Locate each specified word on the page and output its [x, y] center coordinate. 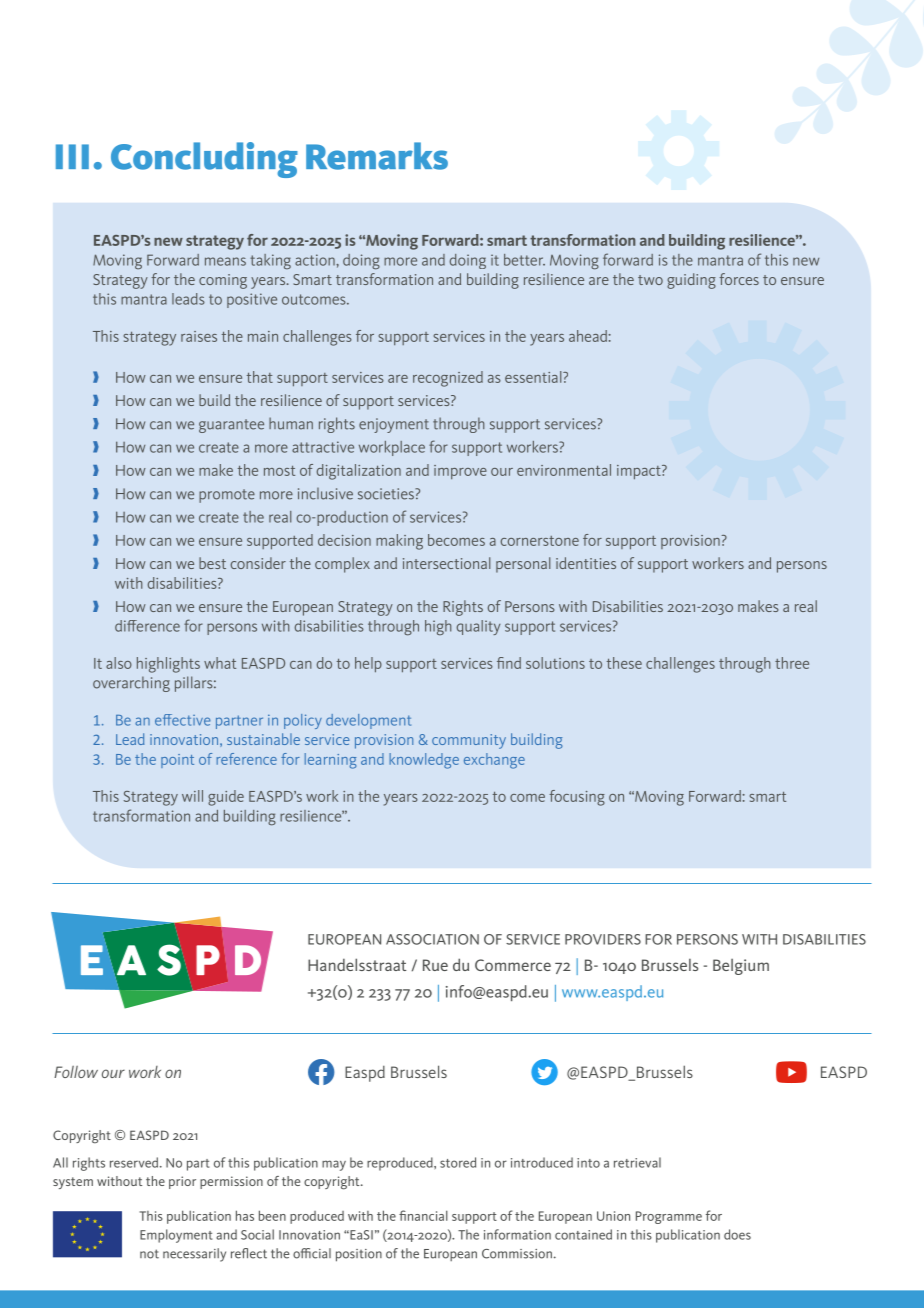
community [469, 741]
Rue [435, 965]
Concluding [204, 160]
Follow [76, 1072]
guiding [691, 281]
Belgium [741, 967]
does [737, 1234]
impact [640, 472]
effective [183, 720]
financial [423, 1215]
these [624, 663]
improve [460, 472]
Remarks [377, 156]
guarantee [231, 426]
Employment [176, 1236]
